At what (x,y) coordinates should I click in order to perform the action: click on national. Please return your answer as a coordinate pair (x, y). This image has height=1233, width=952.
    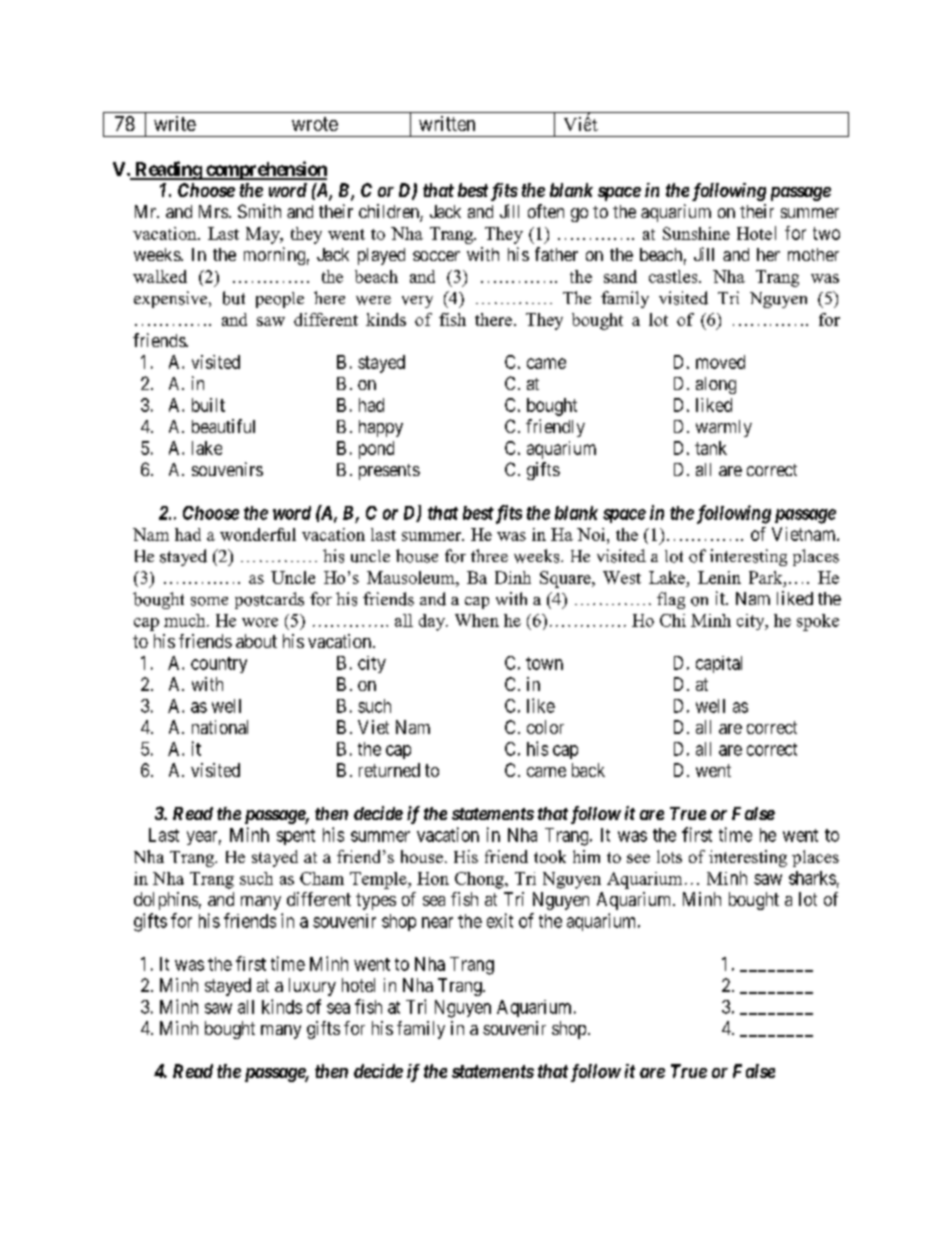
    Looking at the image, I should click on (220, 727).
